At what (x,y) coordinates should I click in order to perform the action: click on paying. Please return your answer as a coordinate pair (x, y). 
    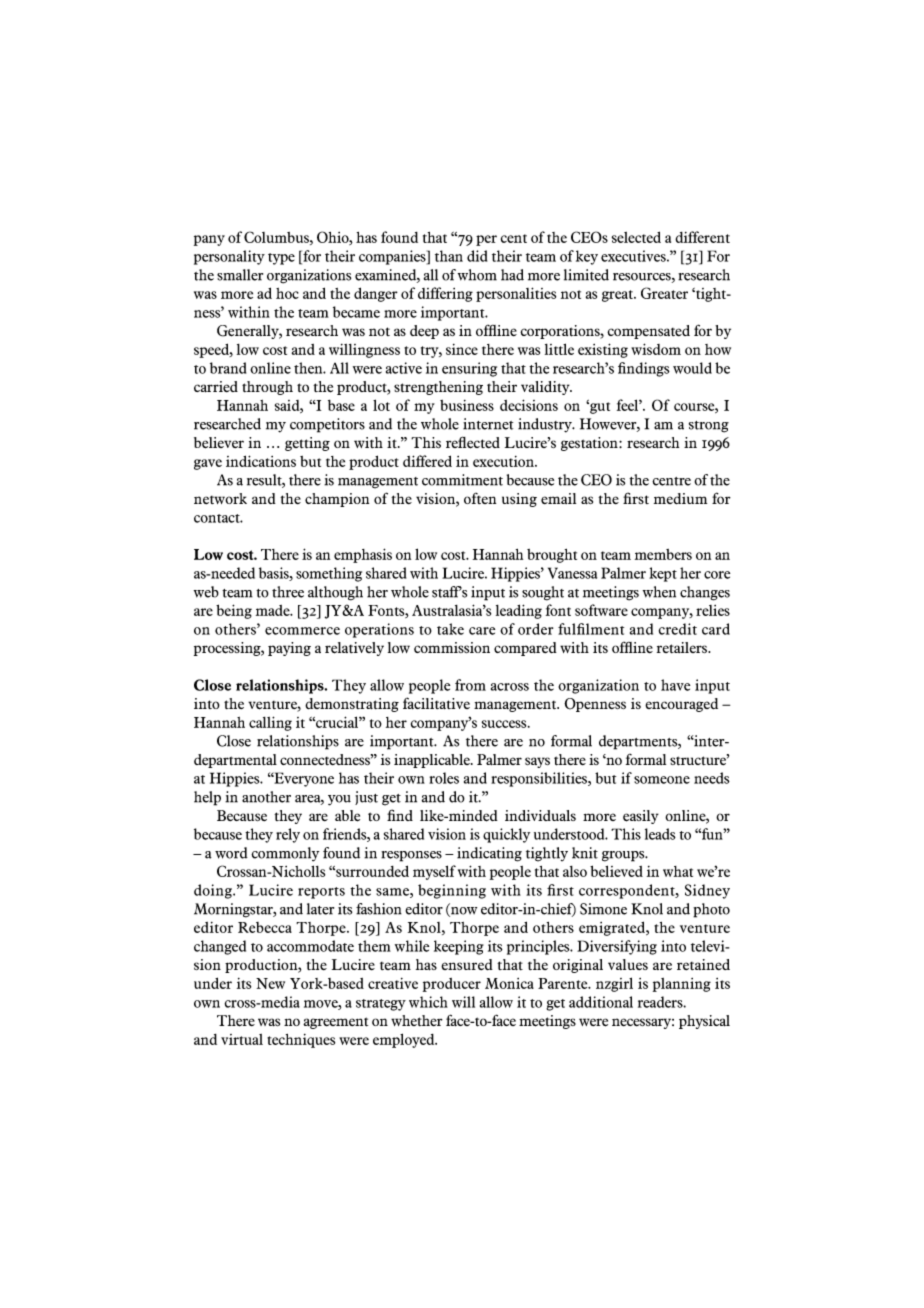
    Looking at the image, I should click on (289, 649).
